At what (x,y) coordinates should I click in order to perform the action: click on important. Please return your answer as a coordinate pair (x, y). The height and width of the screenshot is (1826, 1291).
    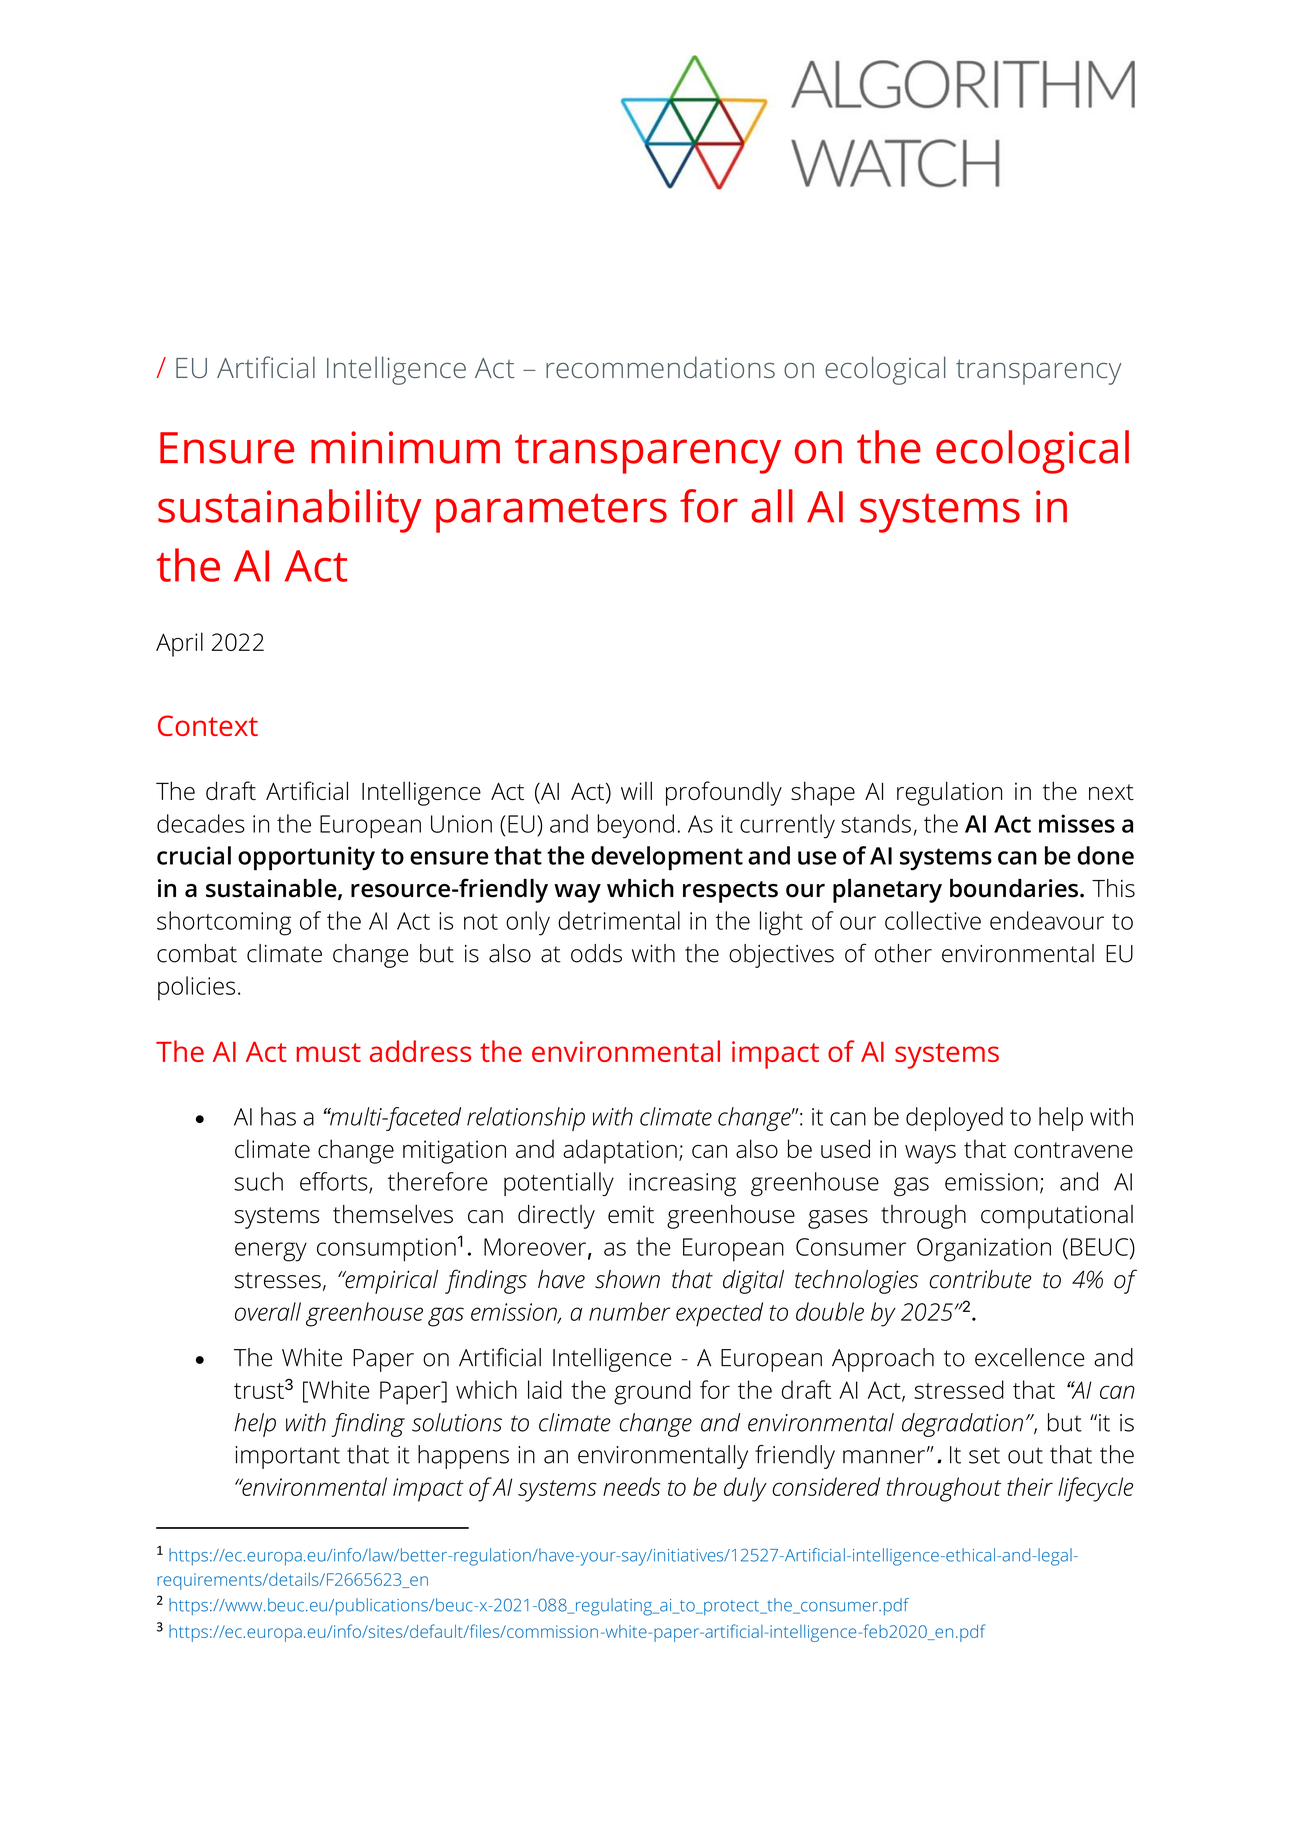
    Looking at the image, I should click on (288, 1457).
